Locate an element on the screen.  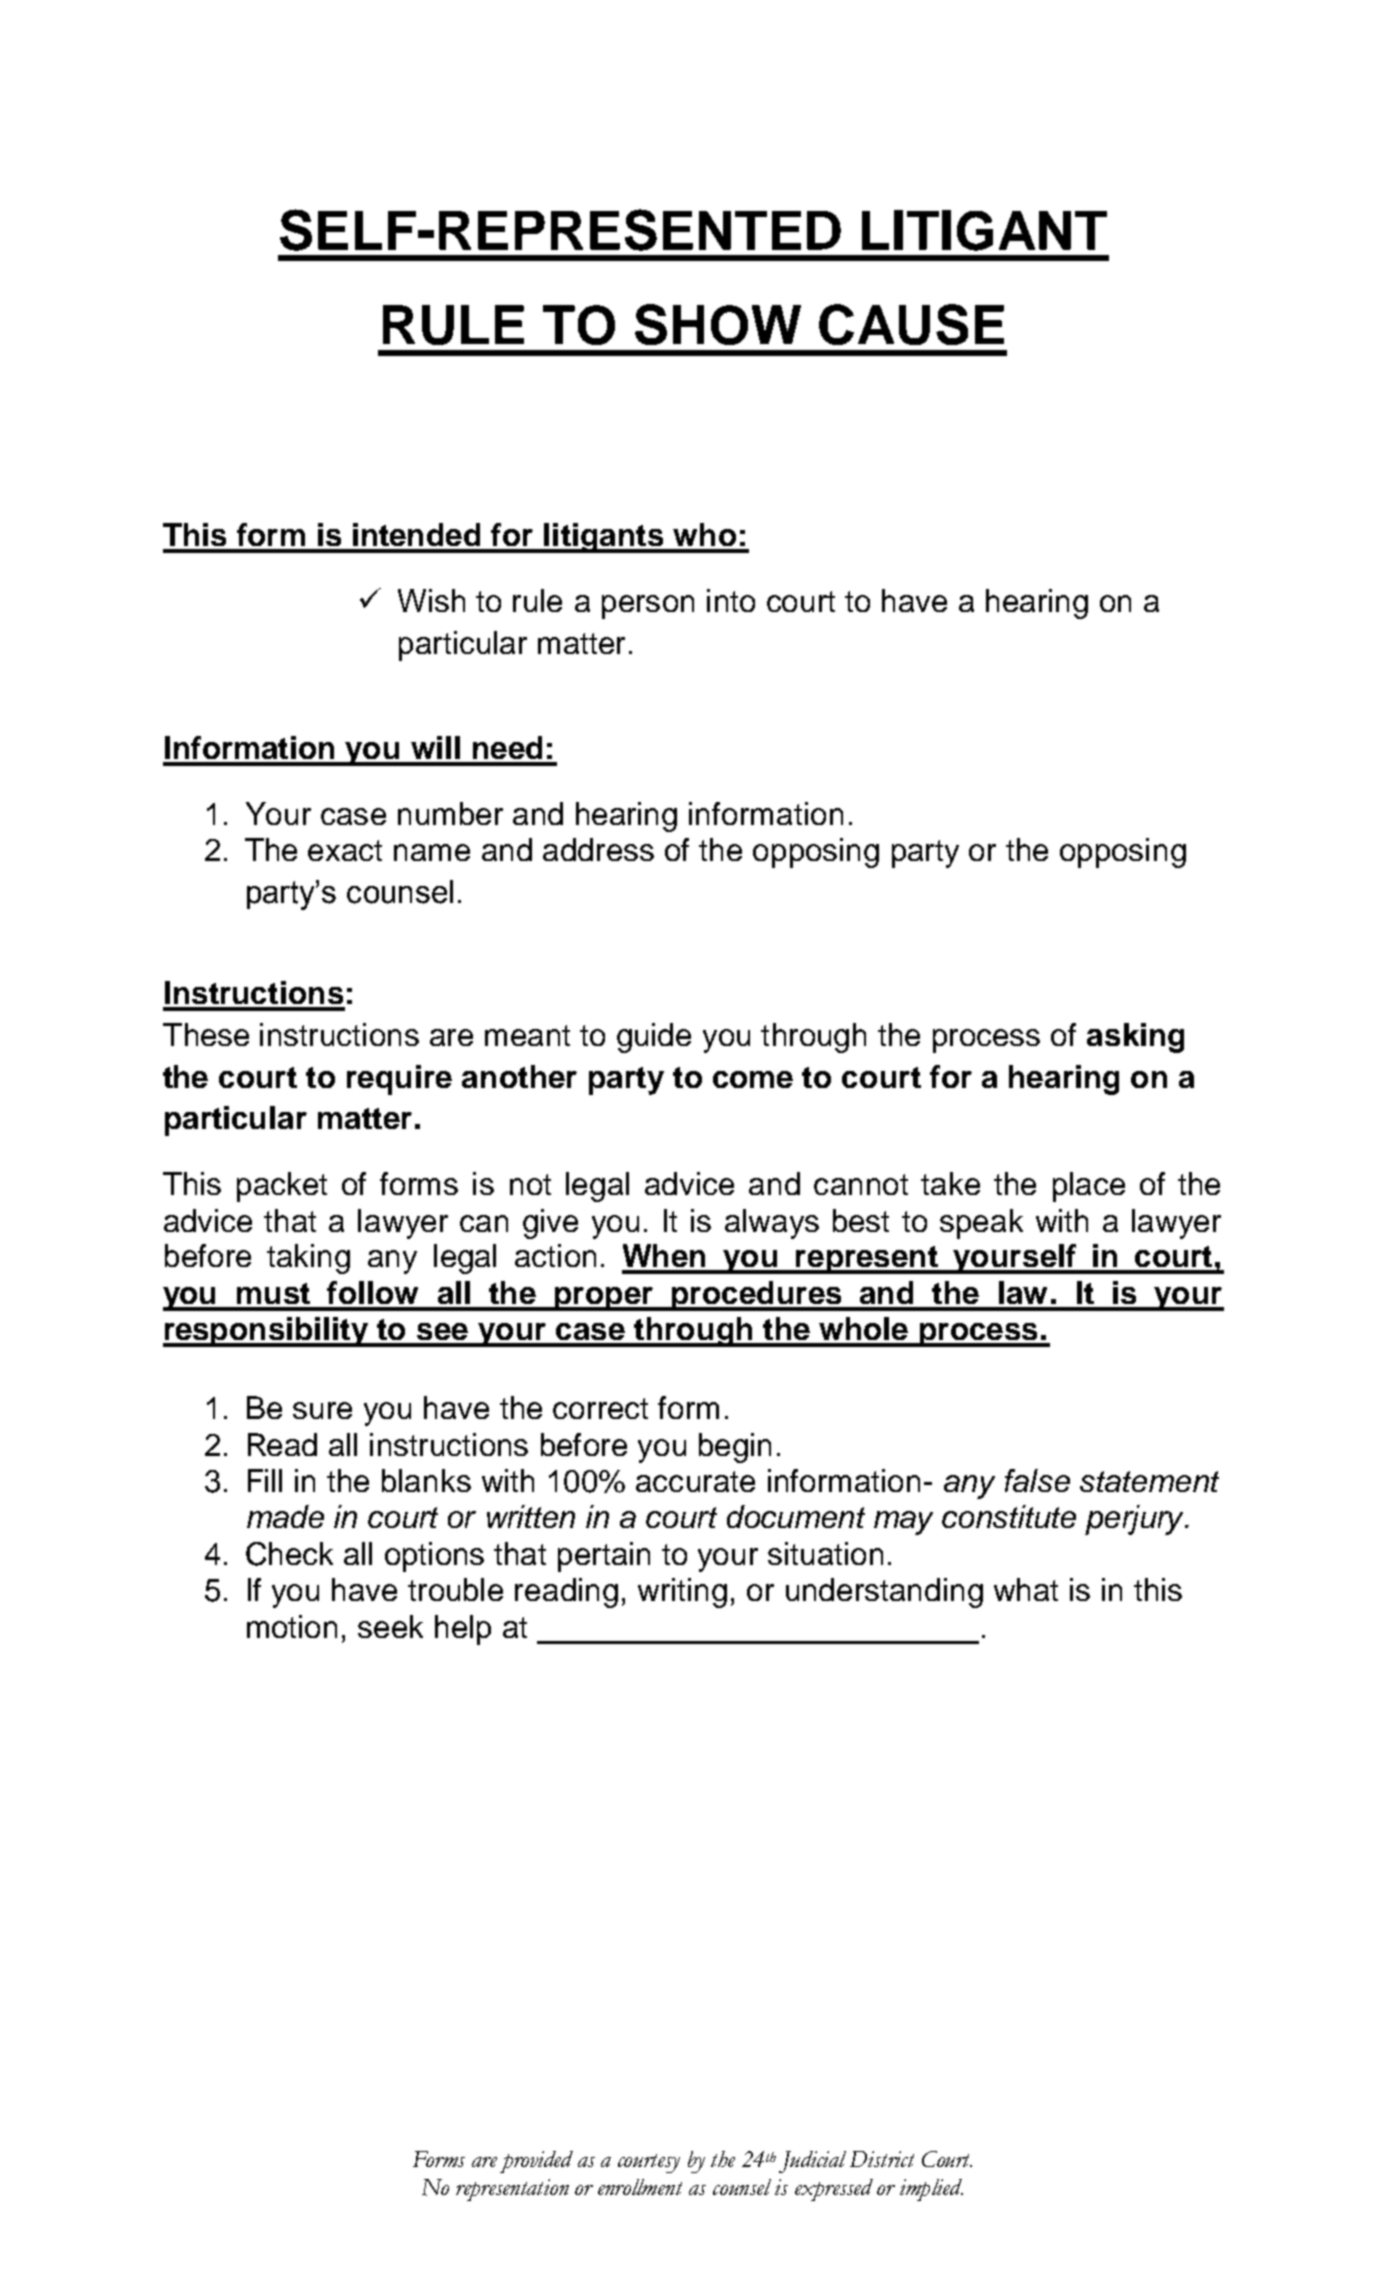
what is located at coordinates (1026, 1589).
